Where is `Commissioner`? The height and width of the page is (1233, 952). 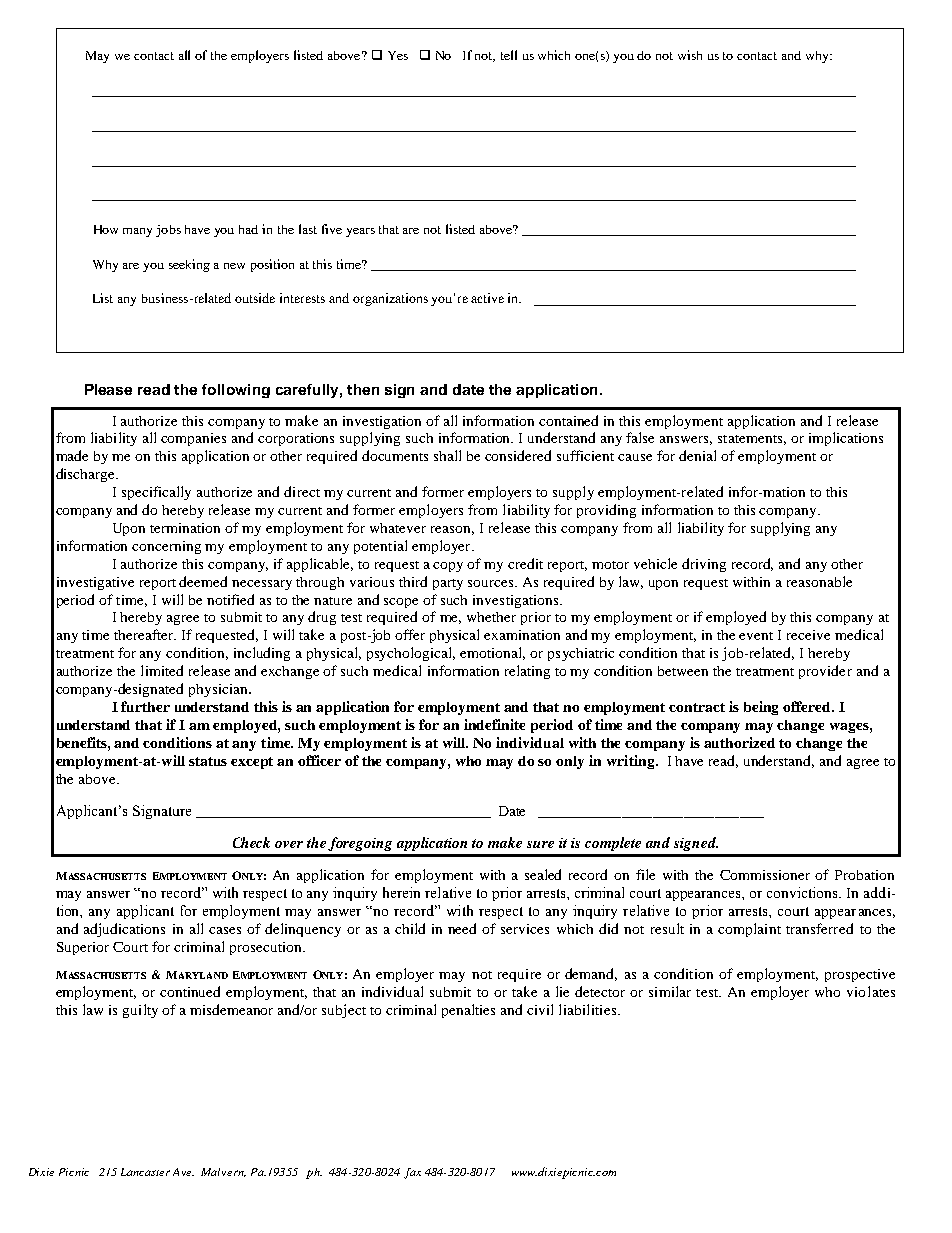
Commissioner is located at coordinates (765, 875).
